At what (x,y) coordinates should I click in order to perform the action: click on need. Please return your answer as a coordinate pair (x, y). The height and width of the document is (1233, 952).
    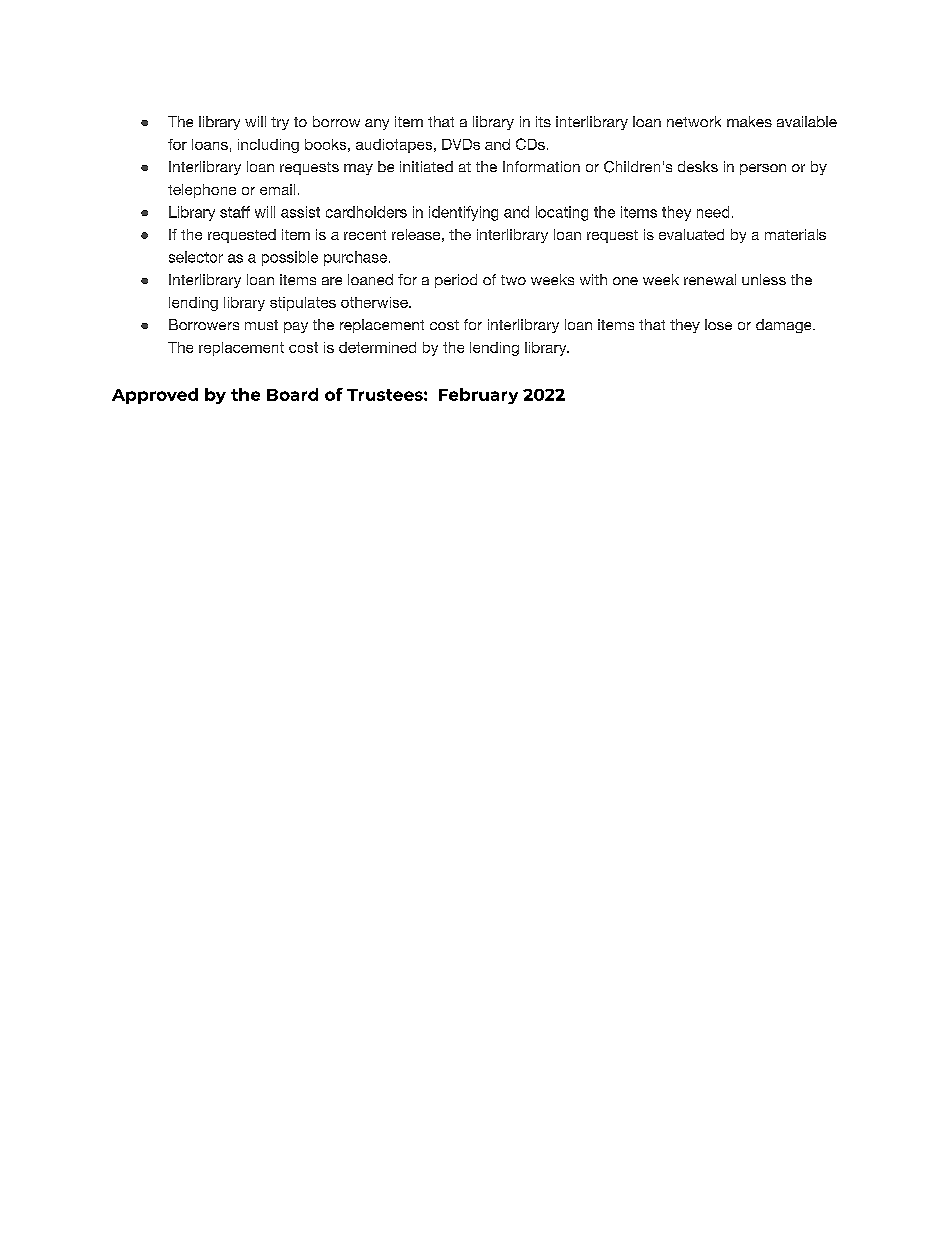
    Looking at the image, I should click on (713, 212).
